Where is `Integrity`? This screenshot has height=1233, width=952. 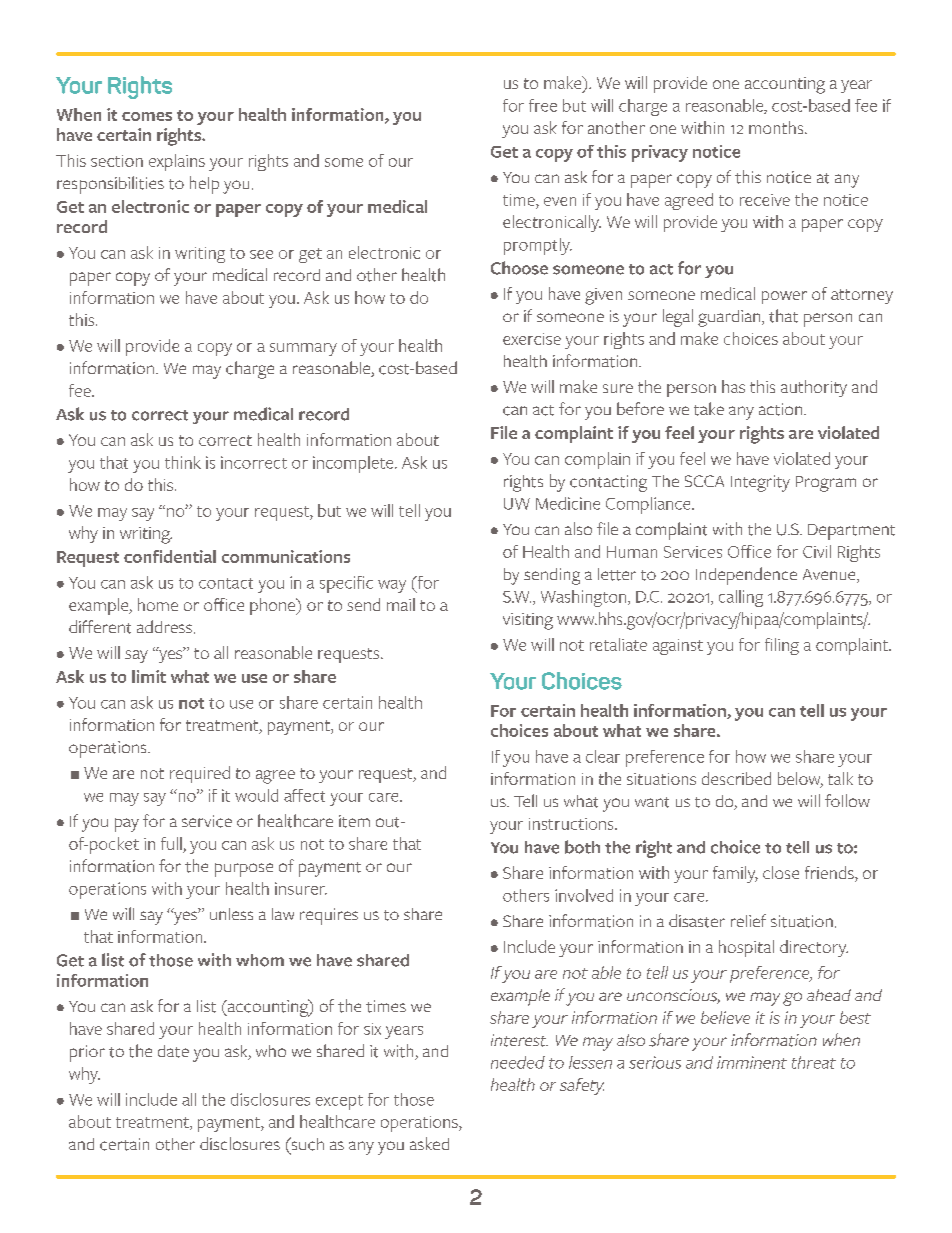 Integrity is located at coordinates (760, 483).
